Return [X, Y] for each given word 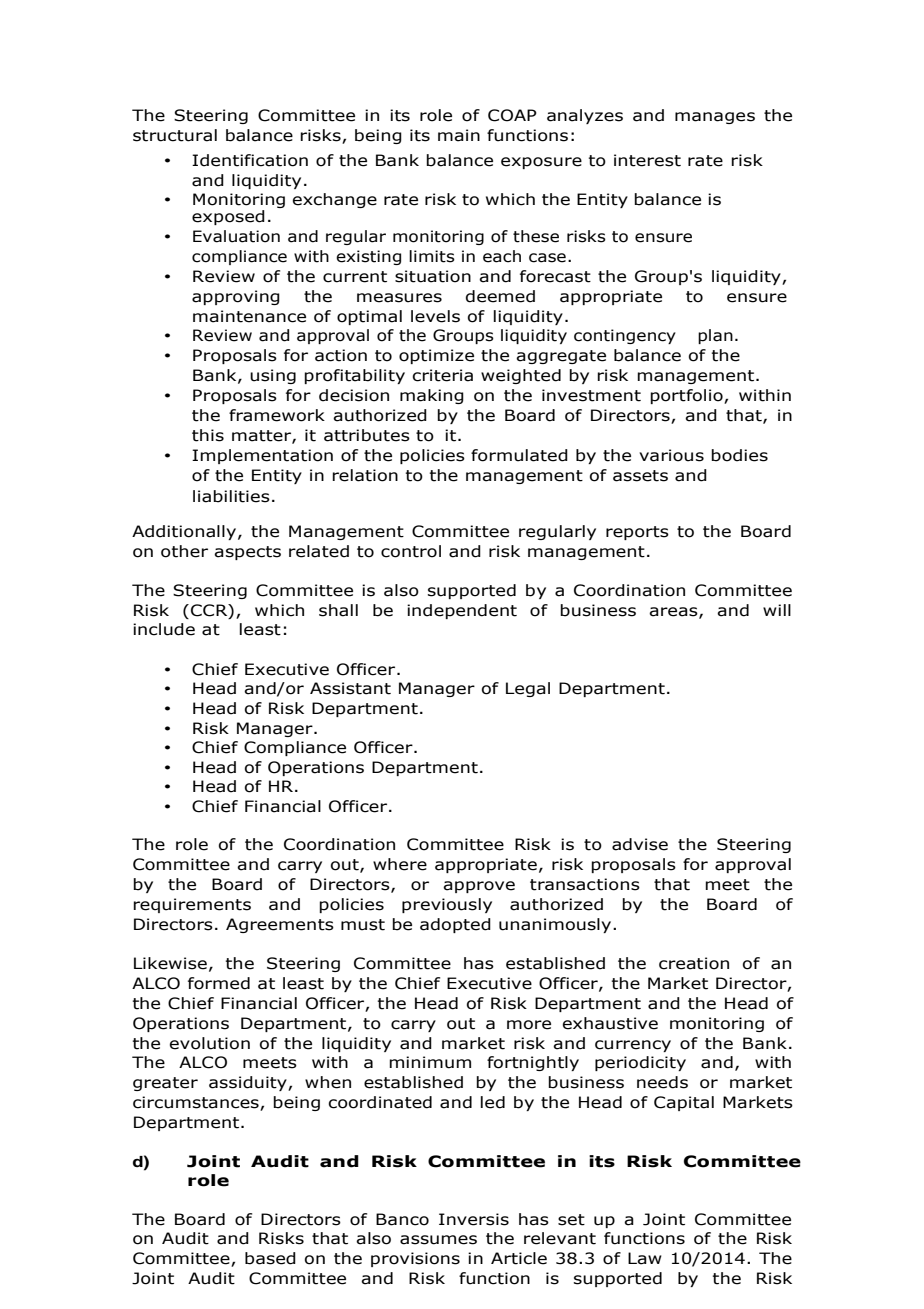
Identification [250, 160]
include [164, 629]
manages [715, 118]
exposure [541, 163]
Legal [528, 689]
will [777, 610]
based [270, 1258]
